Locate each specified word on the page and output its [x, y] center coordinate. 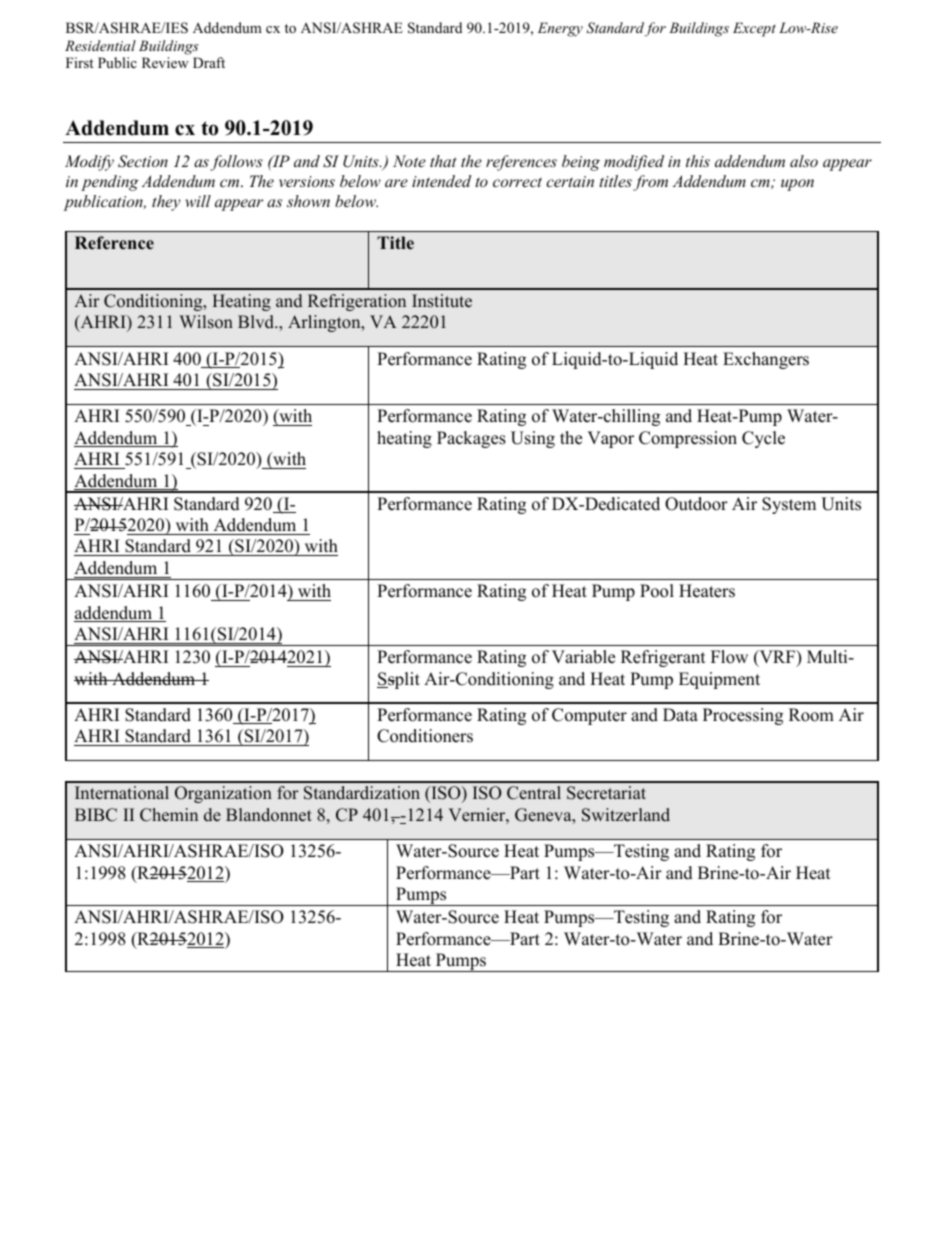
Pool [657, 591]
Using [533, 439]
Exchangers [766, 360]
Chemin [169, 815]
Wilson [206, 322]
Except [754, 29]
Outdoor [696, 504]
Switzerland [626, 815]
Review [165, 62]
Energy [560, 29]
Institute [442, 301]
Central [534, 793]
